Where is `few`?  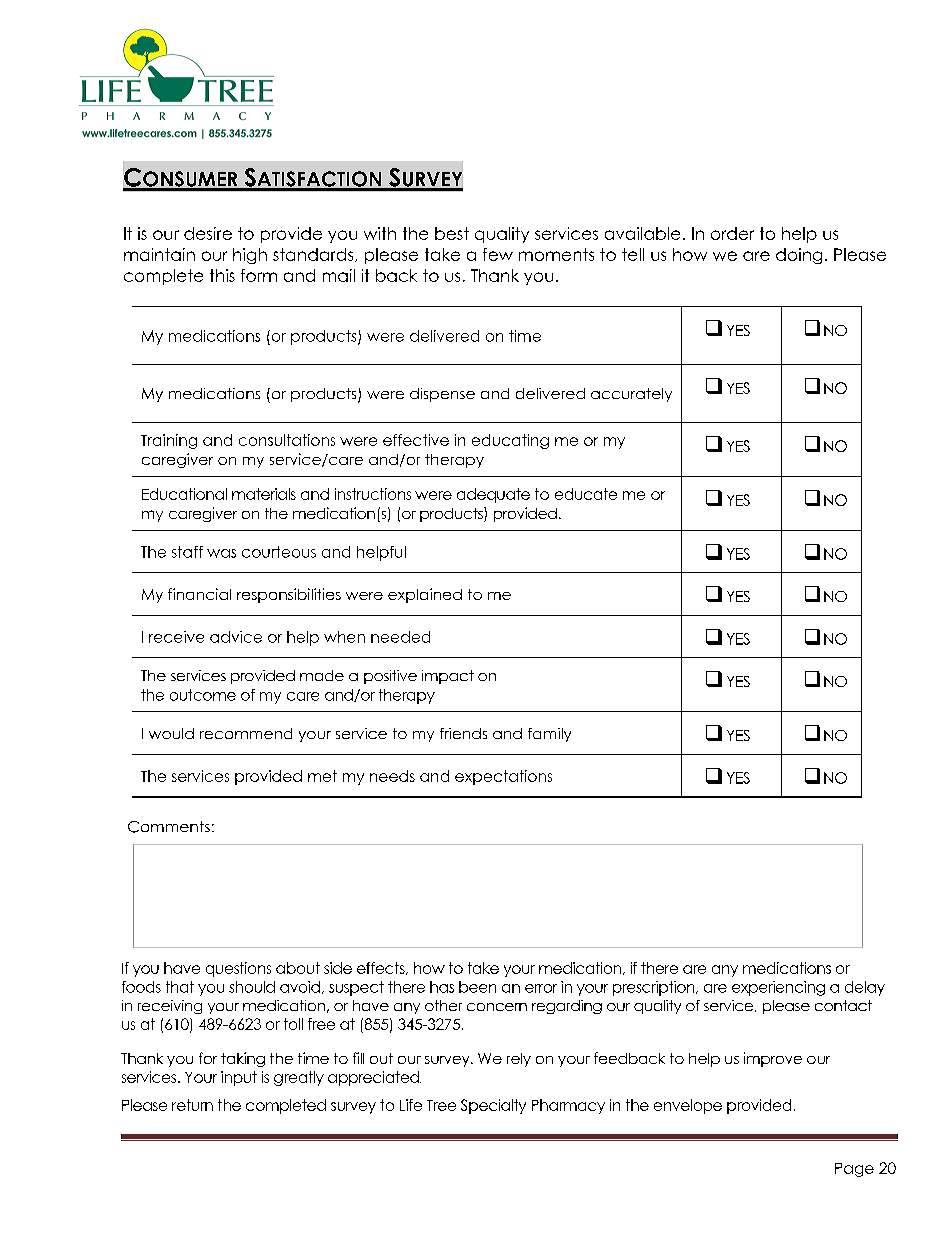
few is located at coordinates (498, 254).
